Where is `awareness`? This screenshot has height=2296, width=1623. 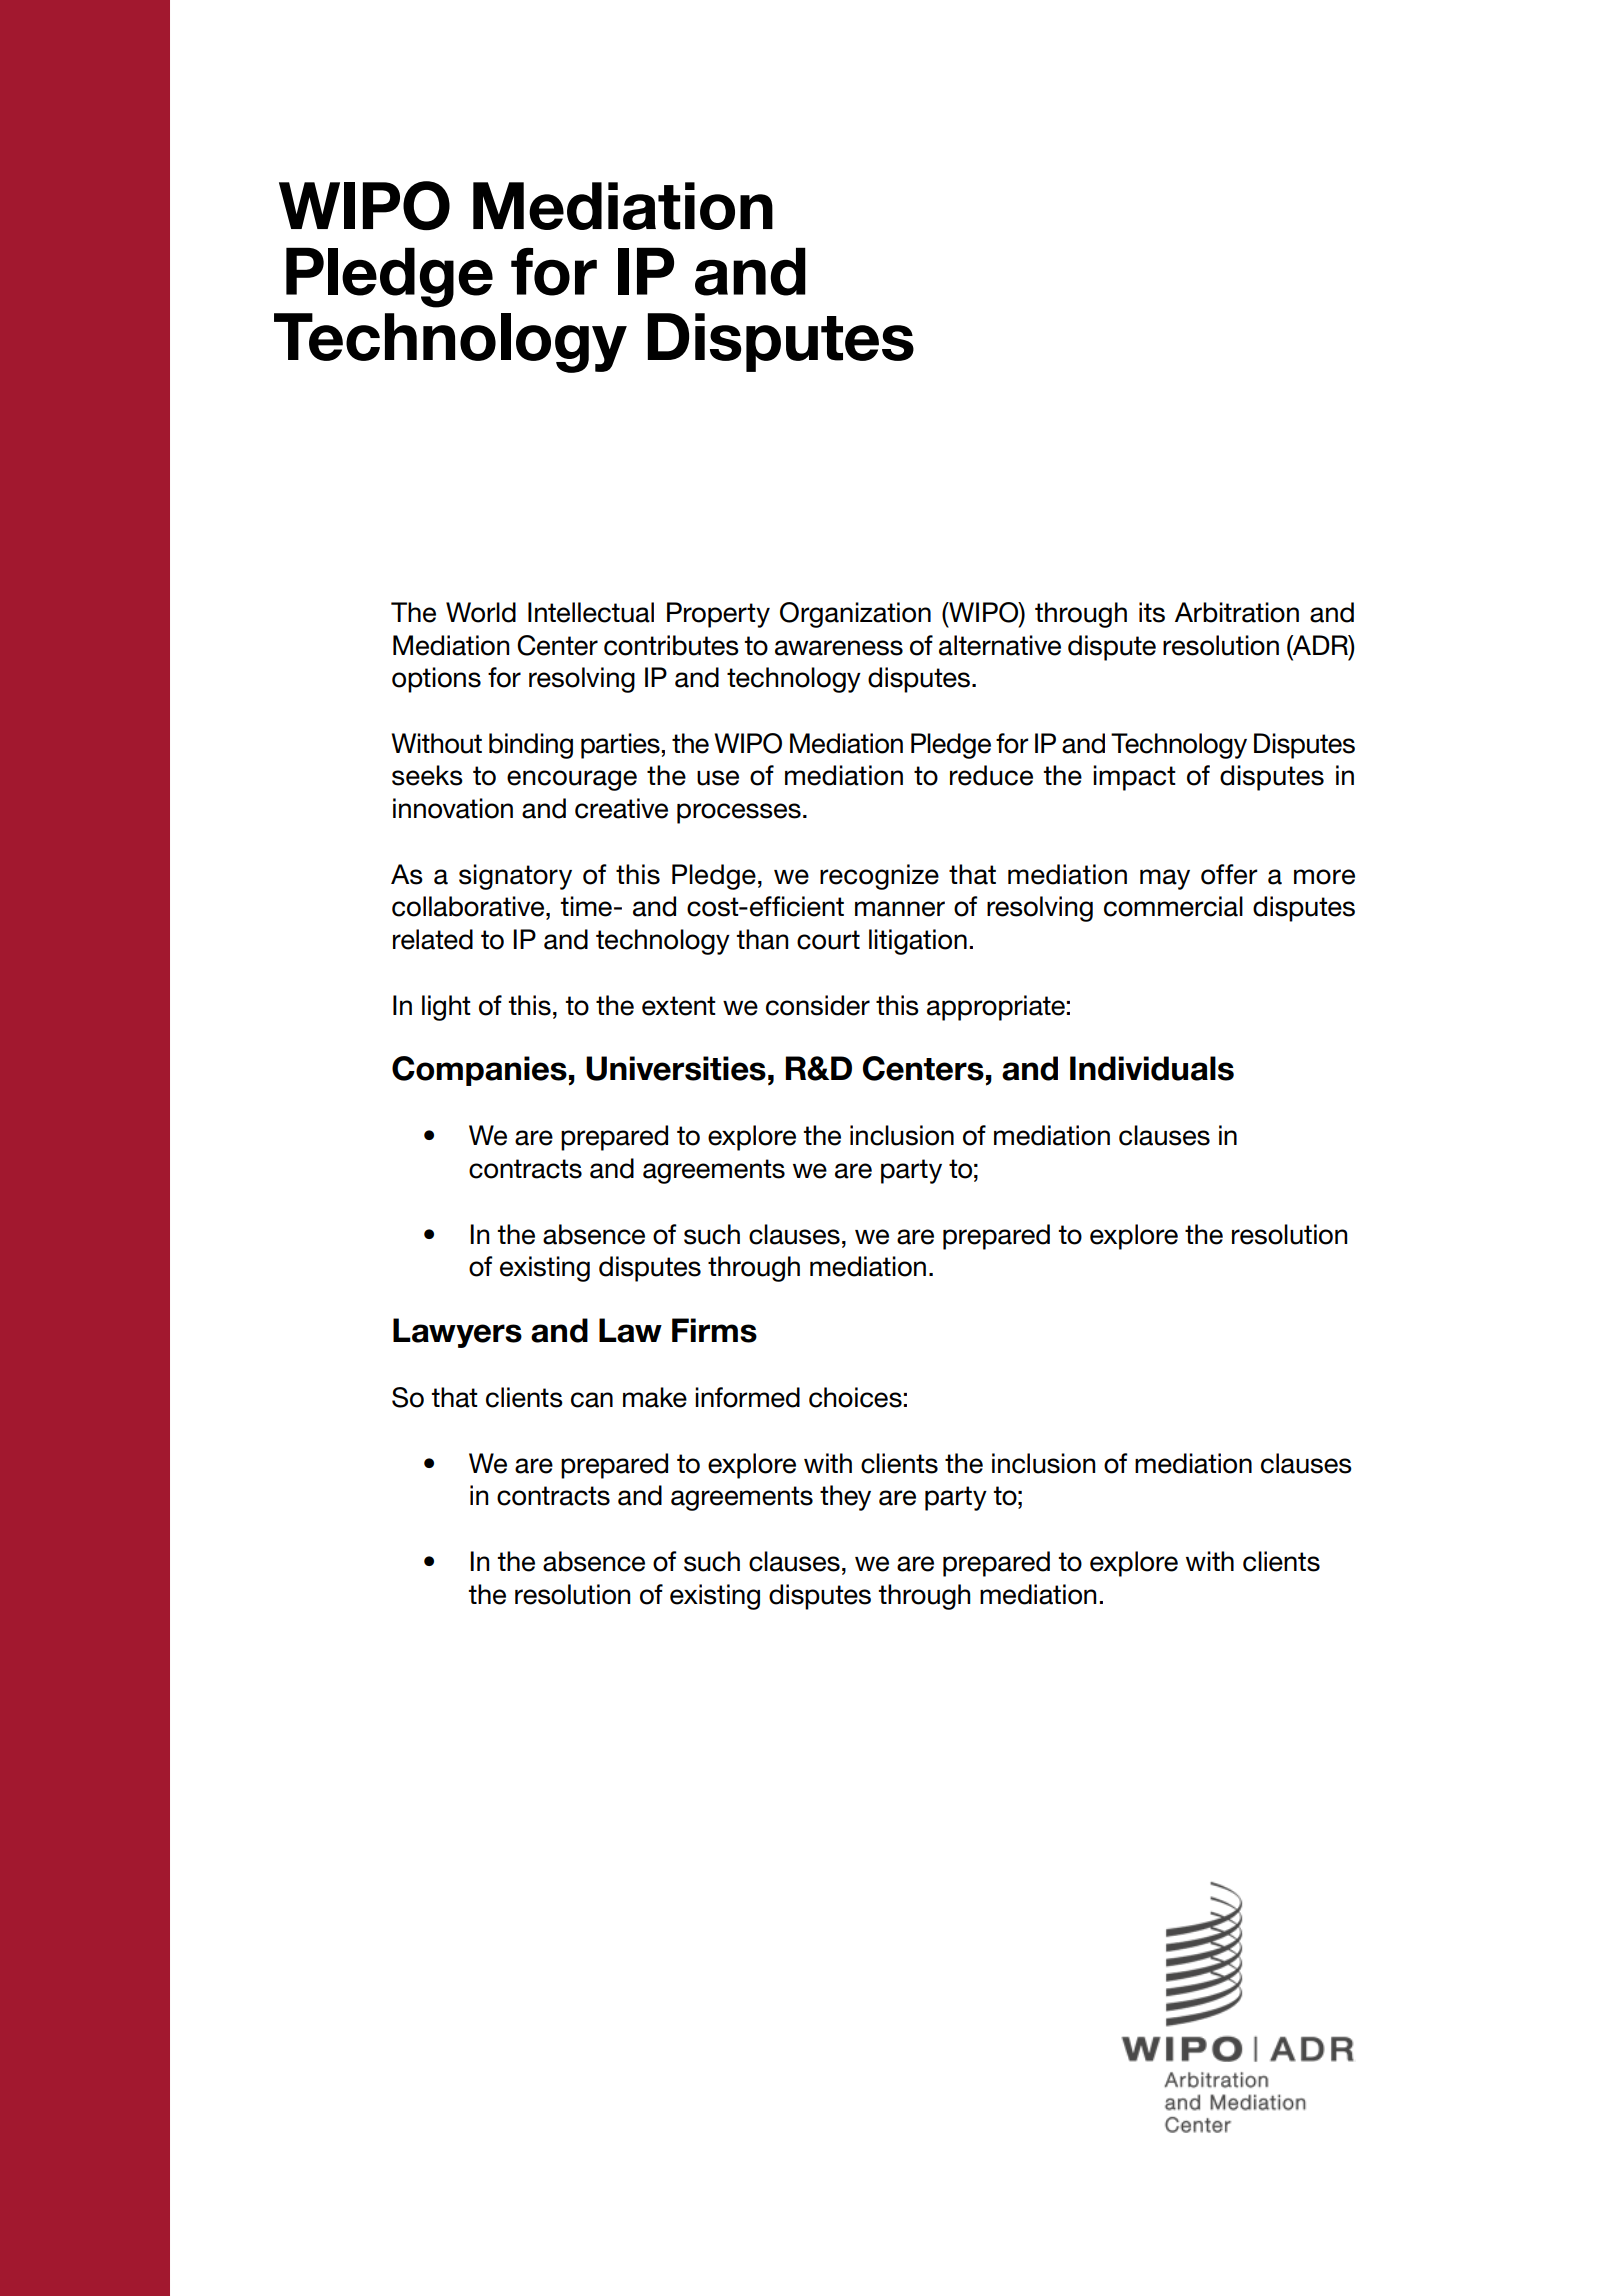
awareness is located at coordinates (839, 648).
